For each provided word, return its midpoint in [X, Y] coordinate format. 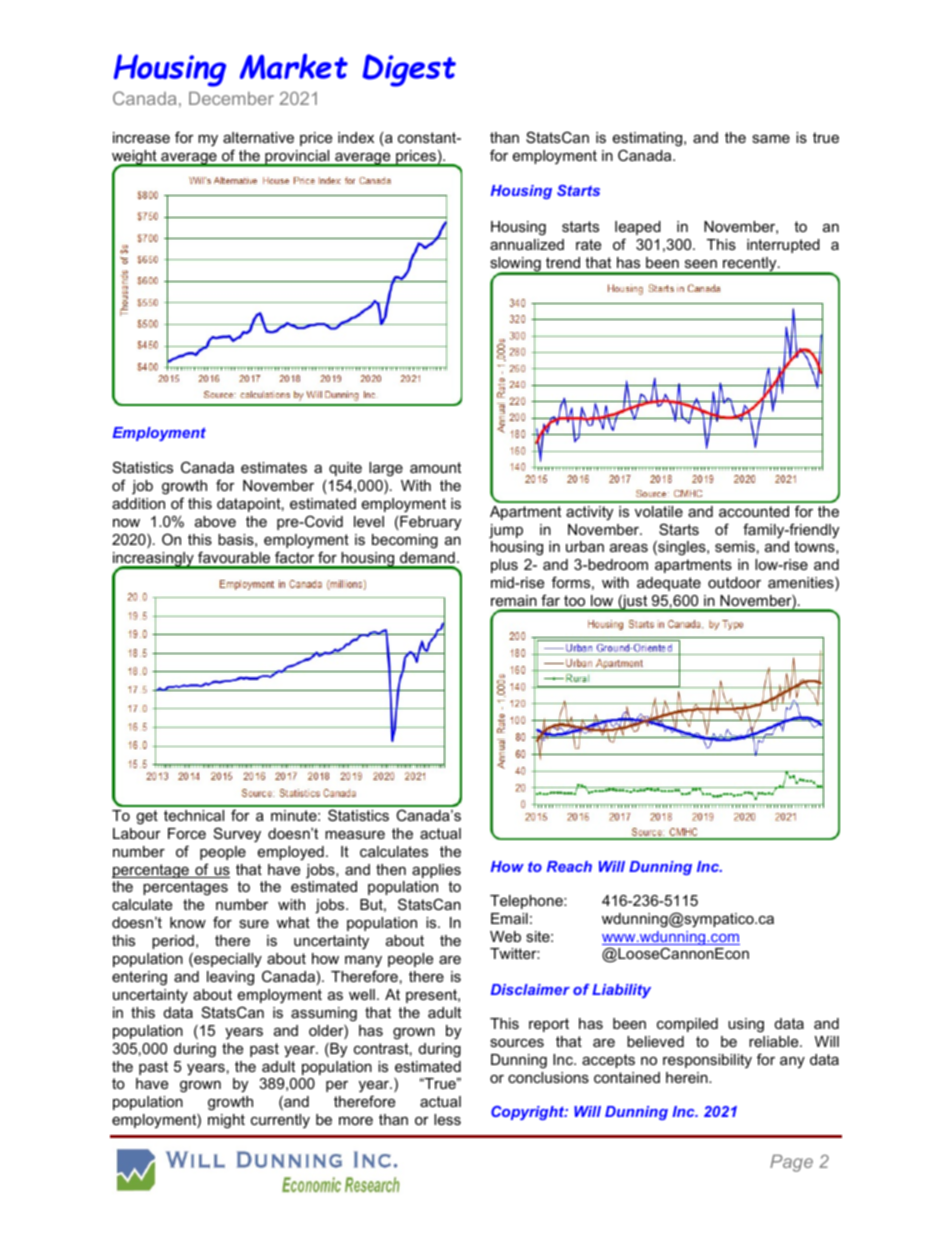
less [447, 1119]
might [226, 1121]
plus [504, 566]
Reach [569, 866]
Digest [409, 70]
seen [701, 264]
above [215, 521]
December [231, 98]
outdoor [734, 582]
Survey [237, 835]
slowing [516, 265]
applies [436, 871]
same [771, 139]
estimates [274, 467]
